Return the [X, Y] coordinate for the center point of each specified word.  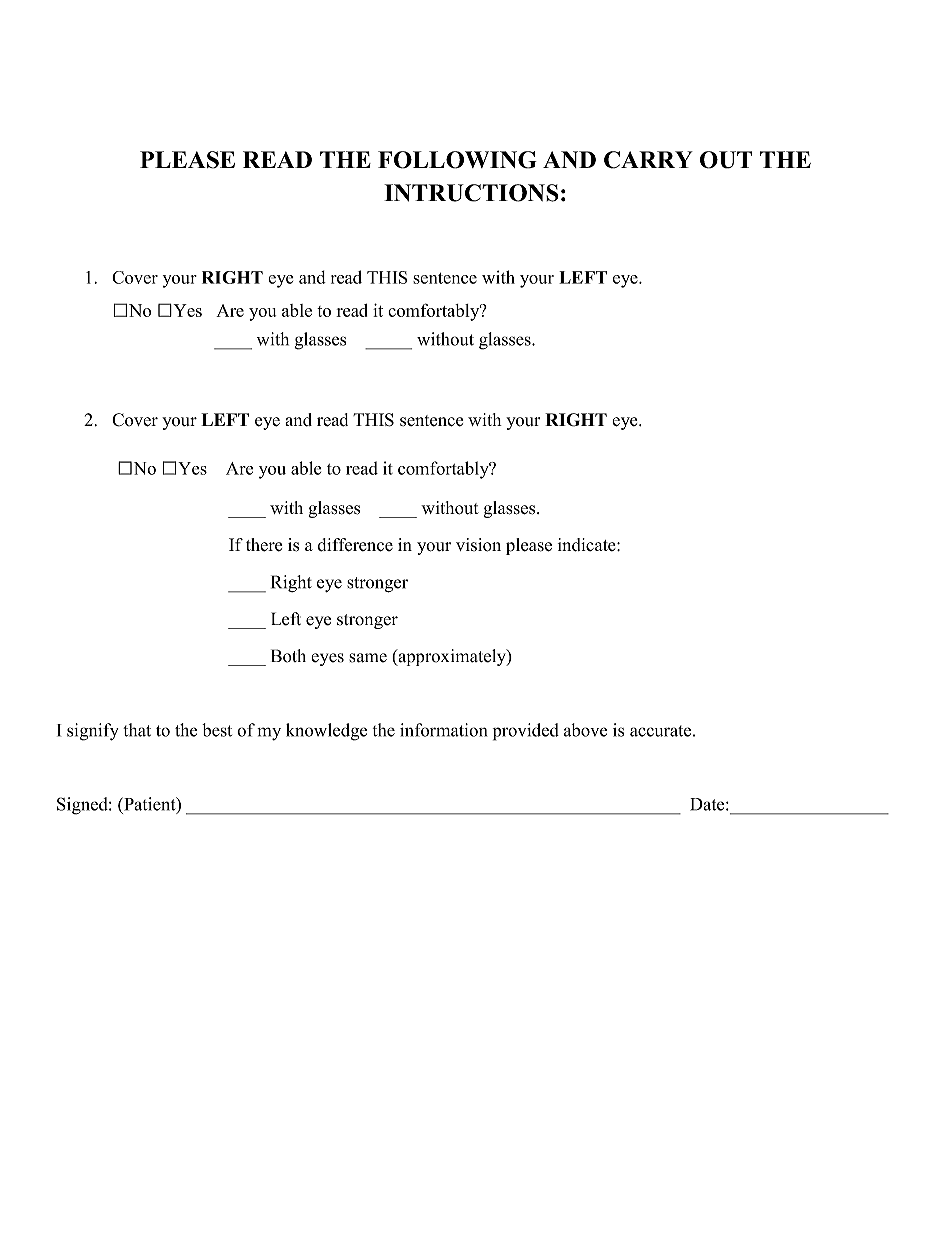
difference [355, 545]
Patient [150, 805]
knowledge [326, 732]
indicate [588, 545]
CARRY [648, 160]
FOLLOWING [457, 160]
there [264, 545]
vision [478, 545]
